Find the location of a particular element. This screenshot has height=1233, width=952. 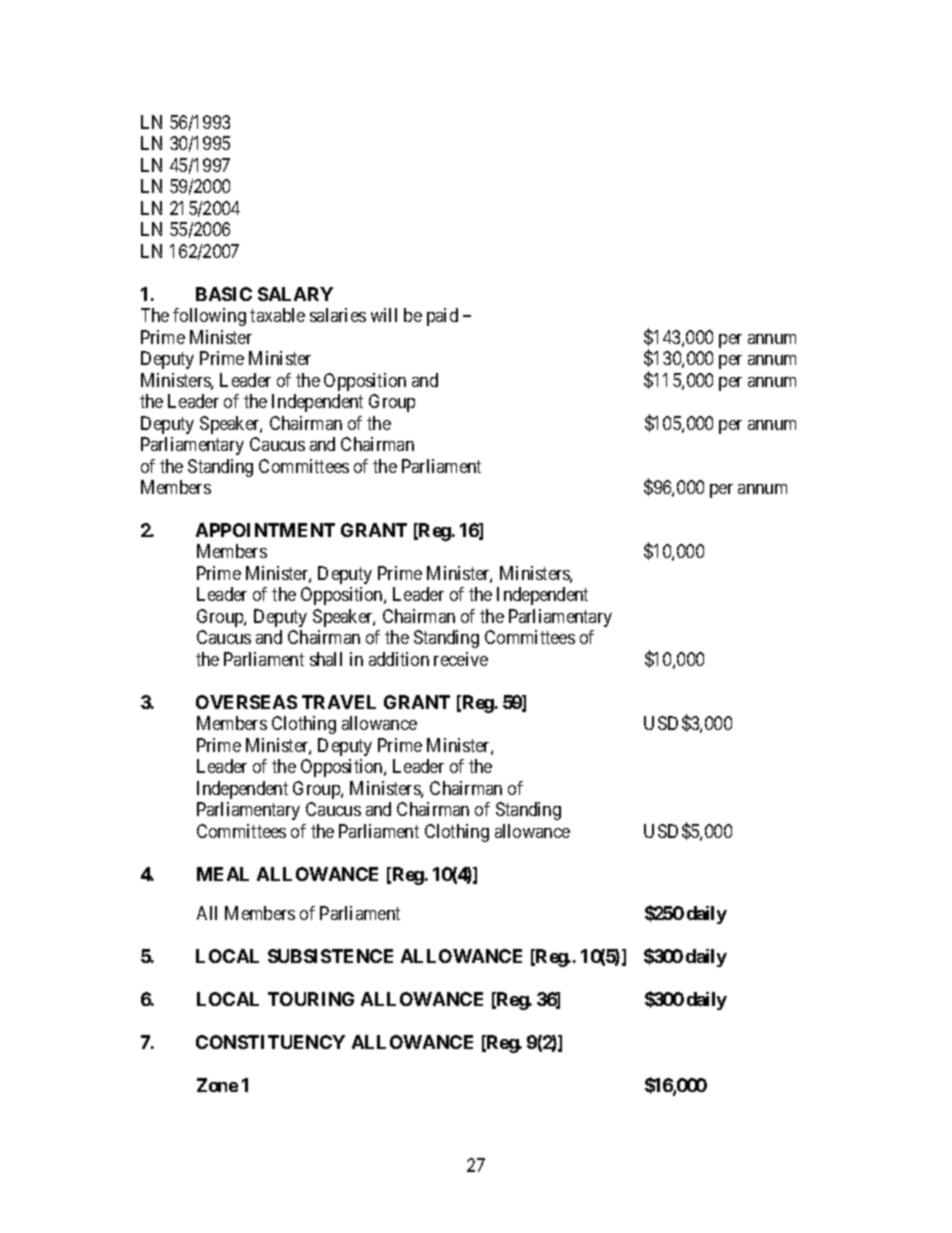

TRAVEL is located at coordinates (339, 702).
